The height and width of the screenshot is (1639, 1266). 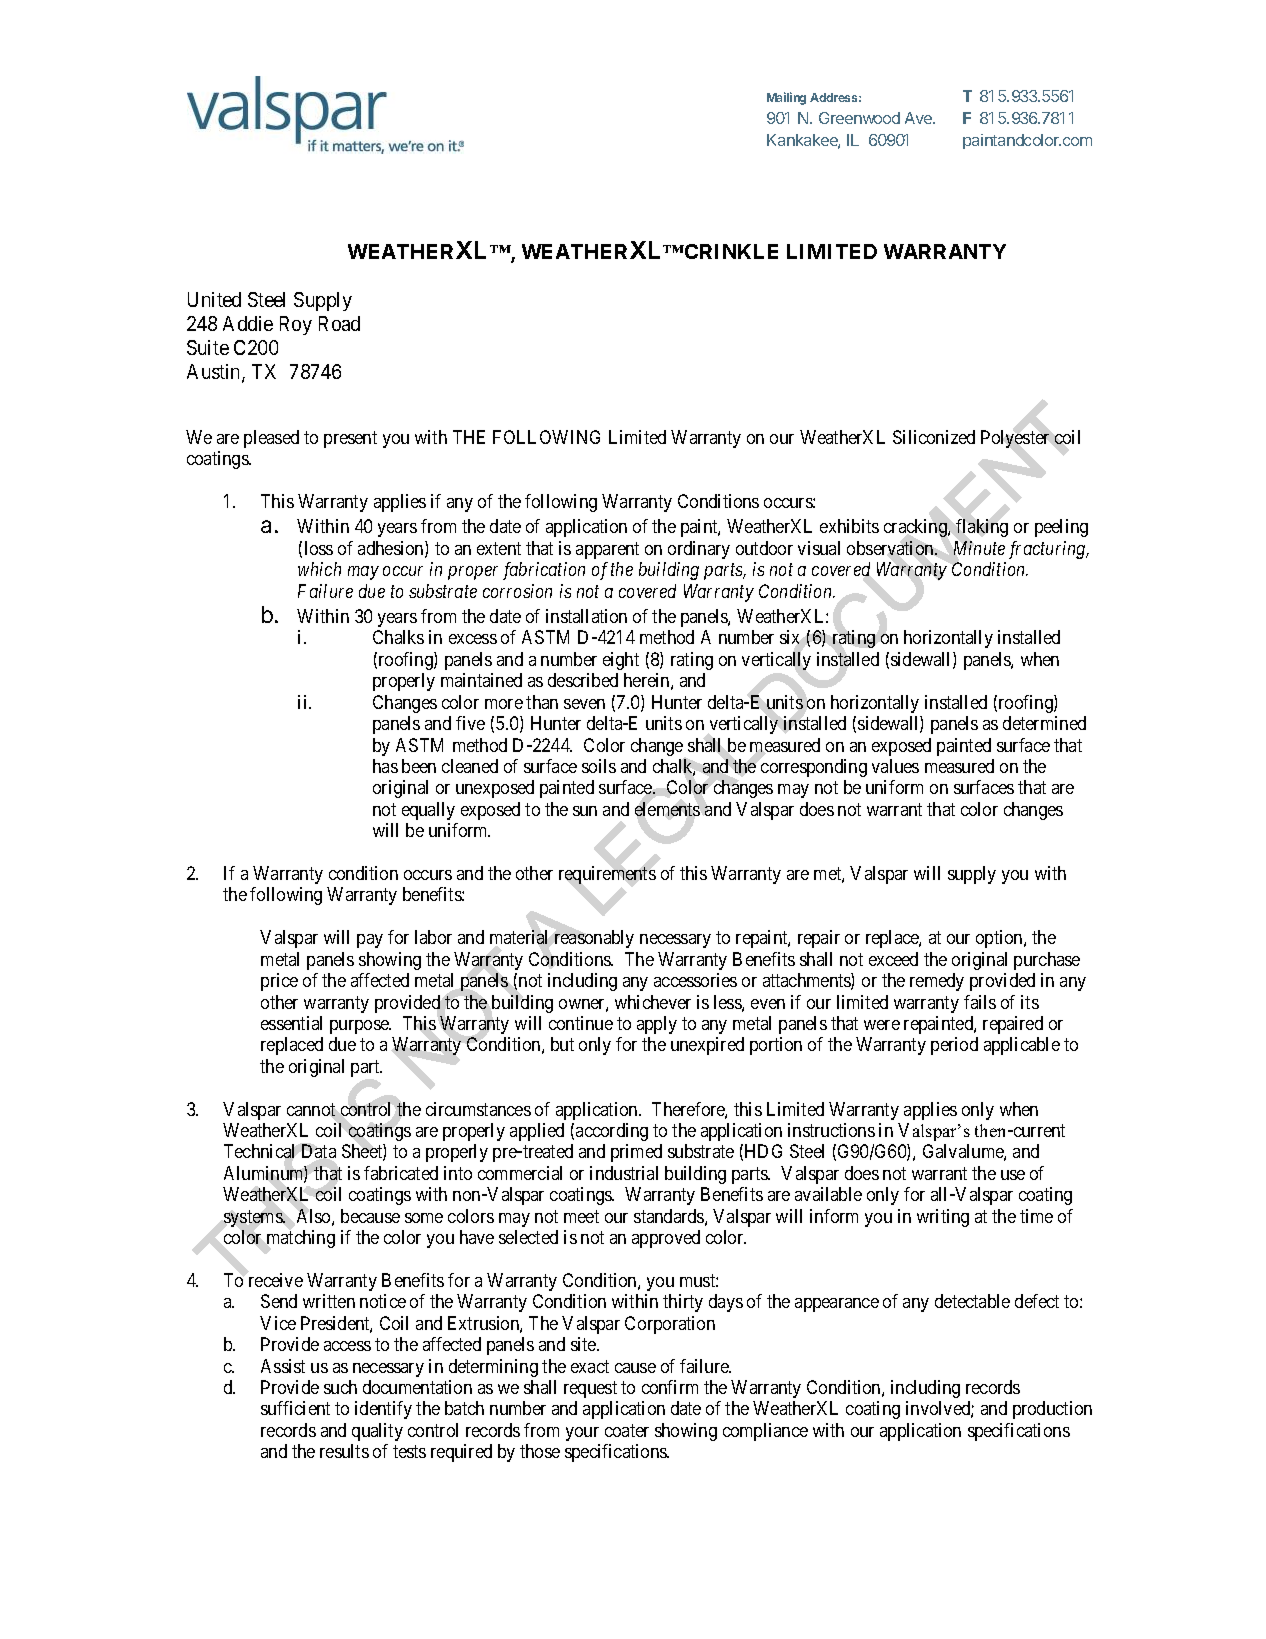 I want to click on Greenwood, so click(x=859, y=118).
